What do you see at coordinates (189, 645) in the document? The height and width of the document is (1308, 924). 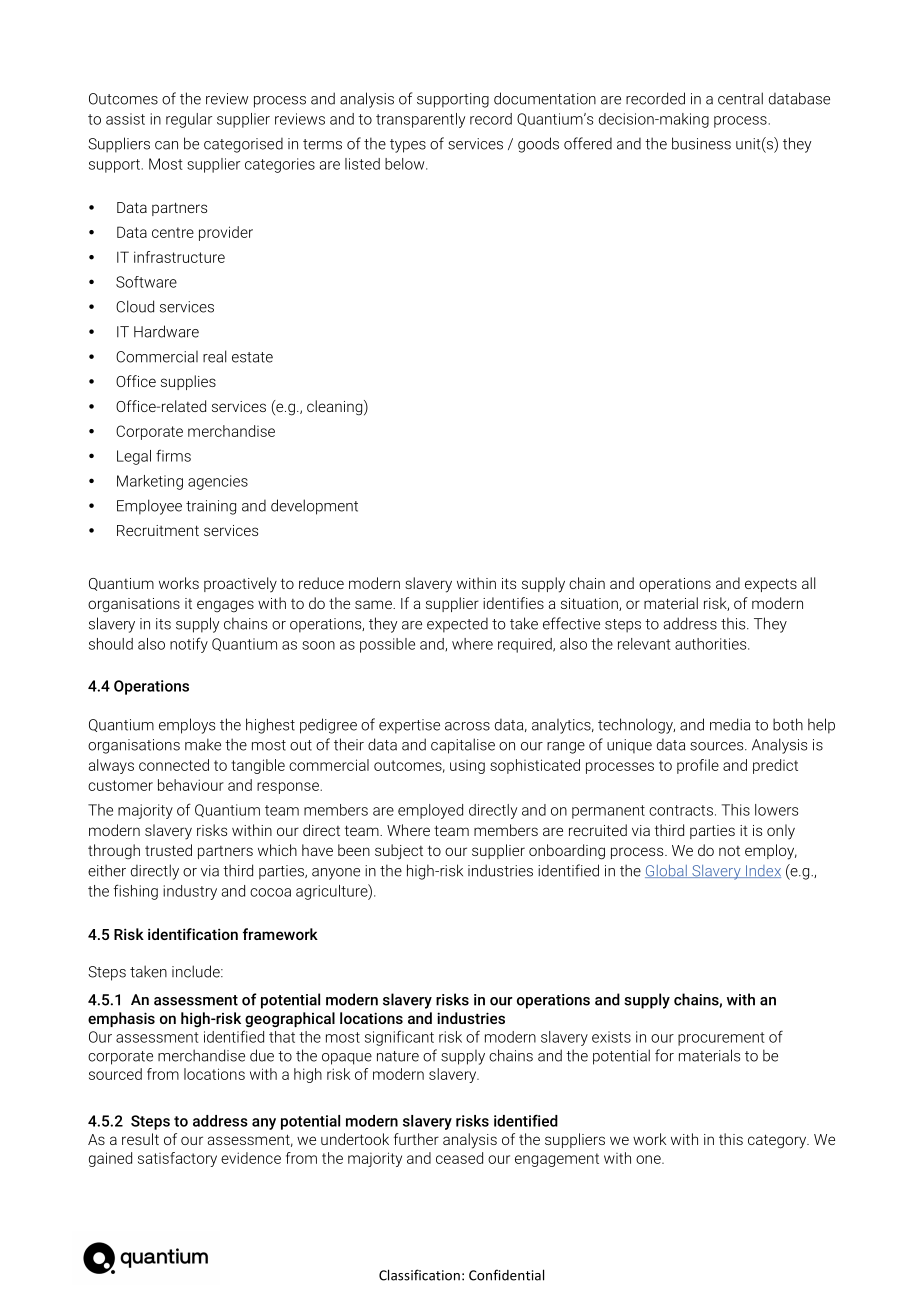 I see `notify` at bounding box center [189, 645].
